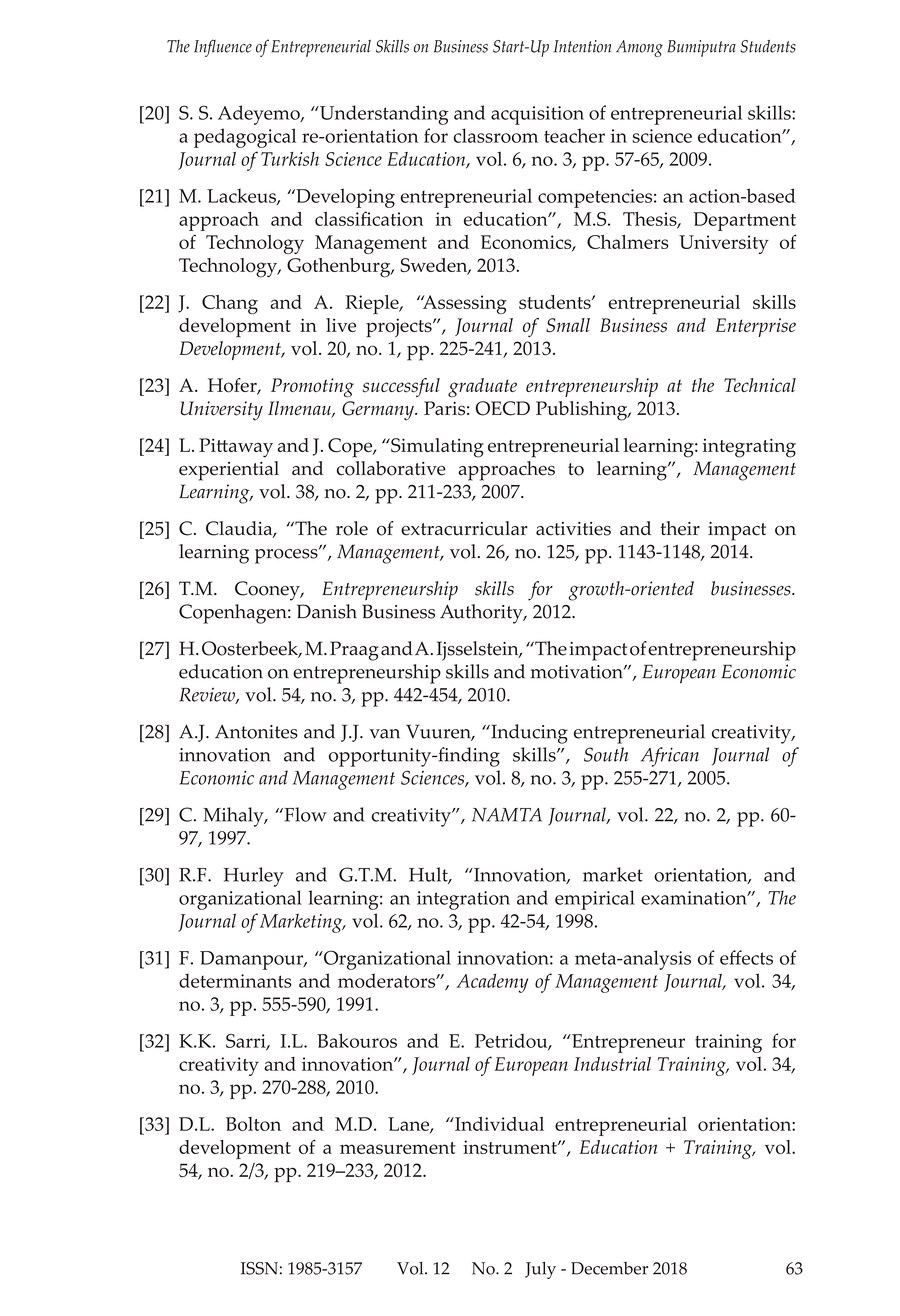 The height and width of the screenshot is (1316, 900). I want to click on Among, so click(639, 48).
